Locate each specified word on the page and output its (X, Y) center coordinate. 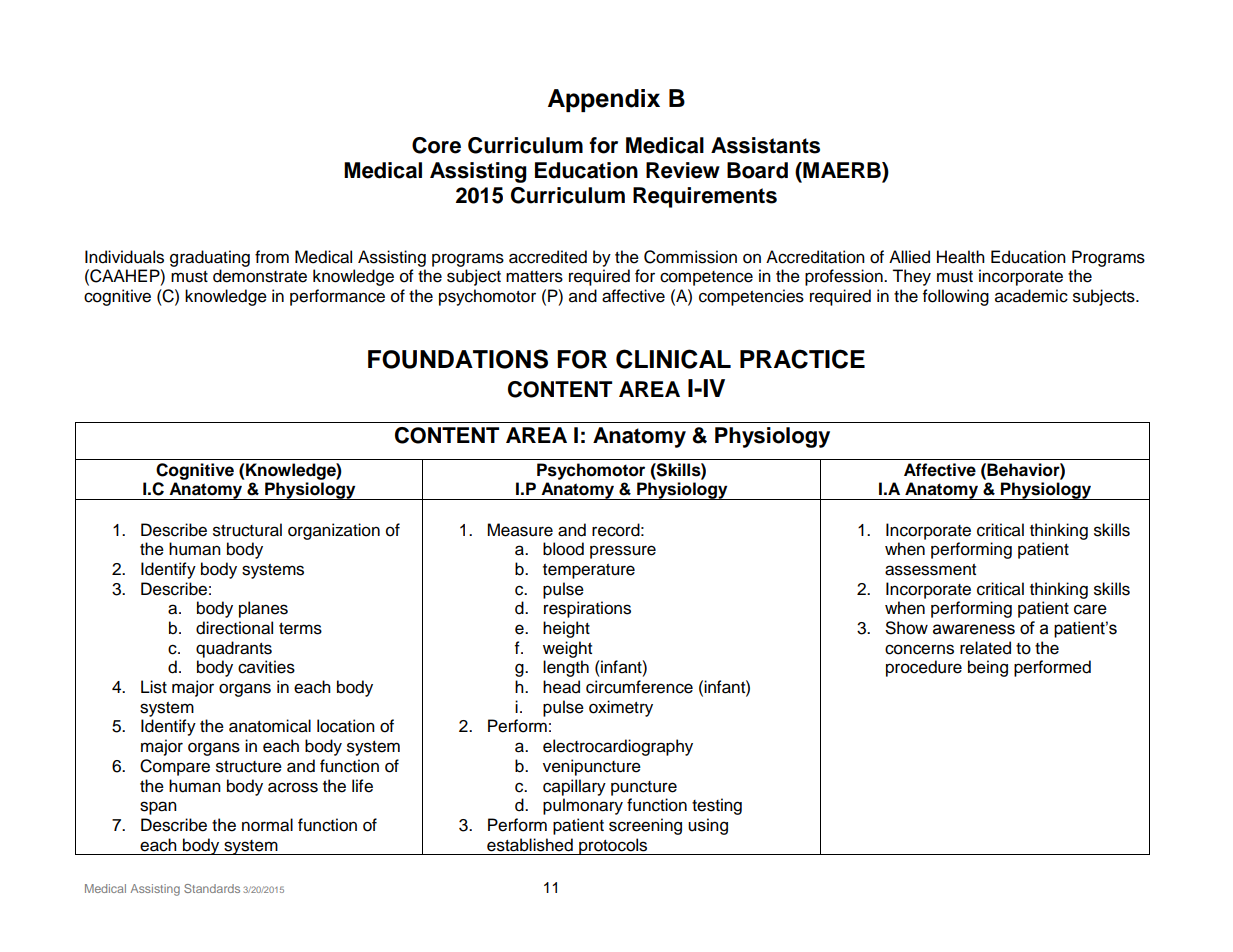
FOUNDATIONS (458, 359)
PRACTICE (802, 359)
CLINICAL (673, 359)
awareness (974, 629)
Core (436, 145)
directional (234, 628)
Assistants (765, 145)
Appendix (604, 100)
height (566, 629)
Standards (212, 888)
